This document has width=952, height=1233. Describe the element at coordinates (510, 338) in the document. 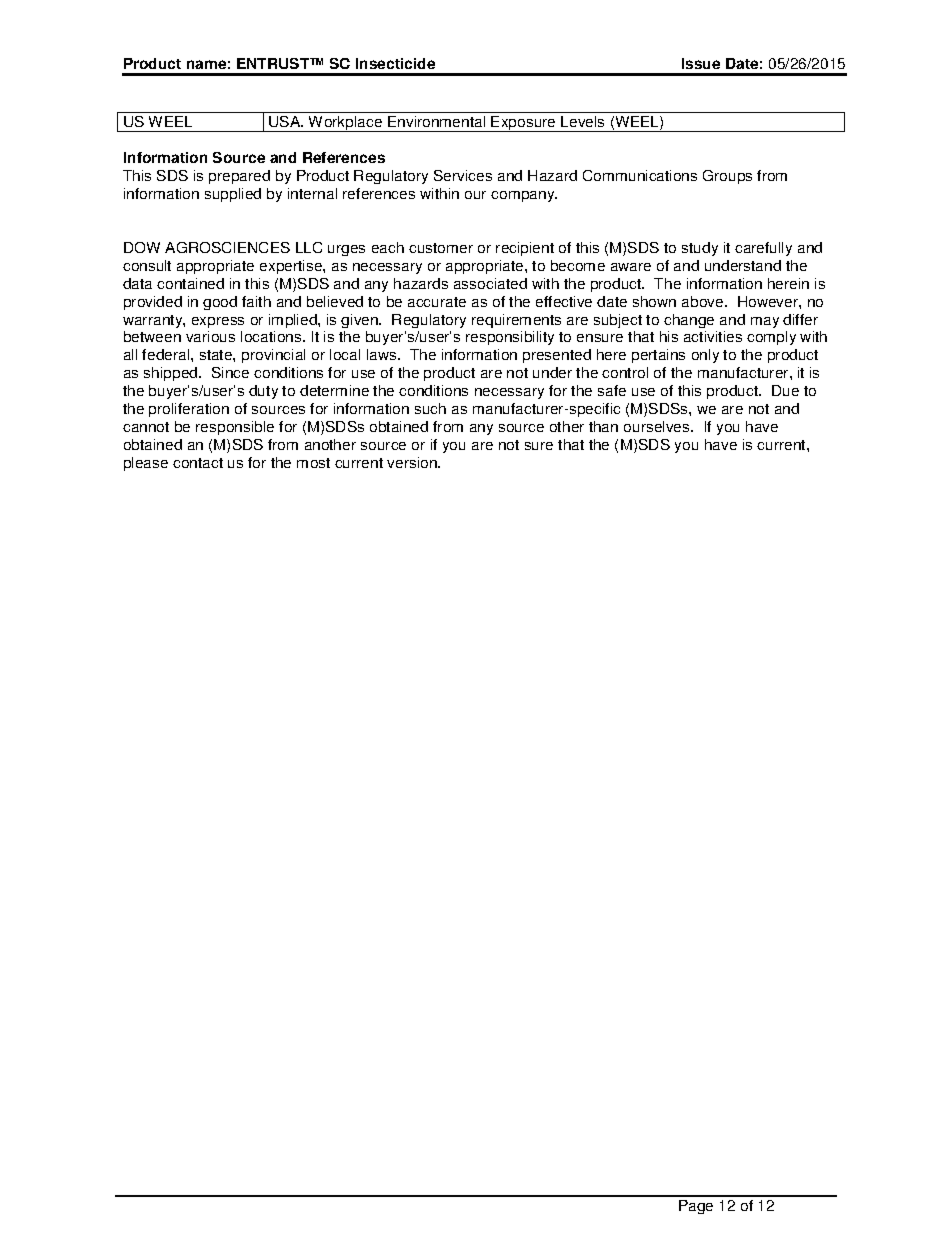

I see `responsibility` at that location.
